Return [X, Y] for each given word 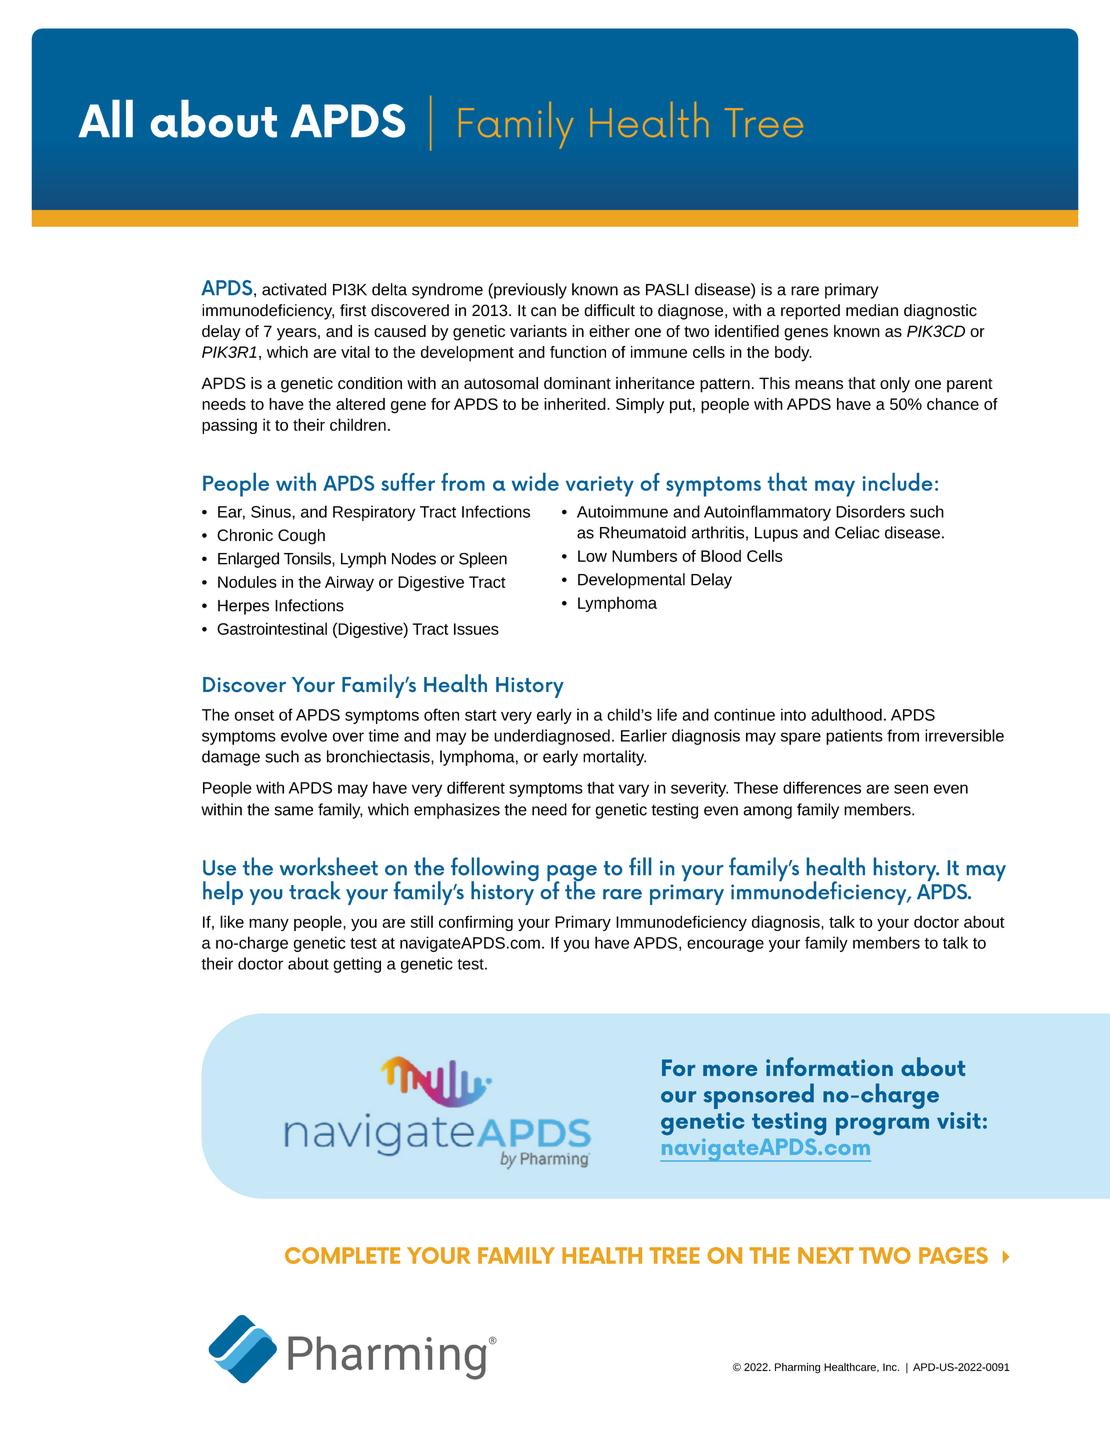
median [872, 310]
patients [854, 737]
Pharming [797, 1368]
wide [535, 482]
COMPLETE [342, 1255]
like [232, 921]
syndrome [447, 291]
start [481, 715]
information [829, 1066]
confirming [476, 923]
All [105, 118]
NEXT [826, 1255]
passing [229, 426]
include [897, 482]
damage [231, 758]
